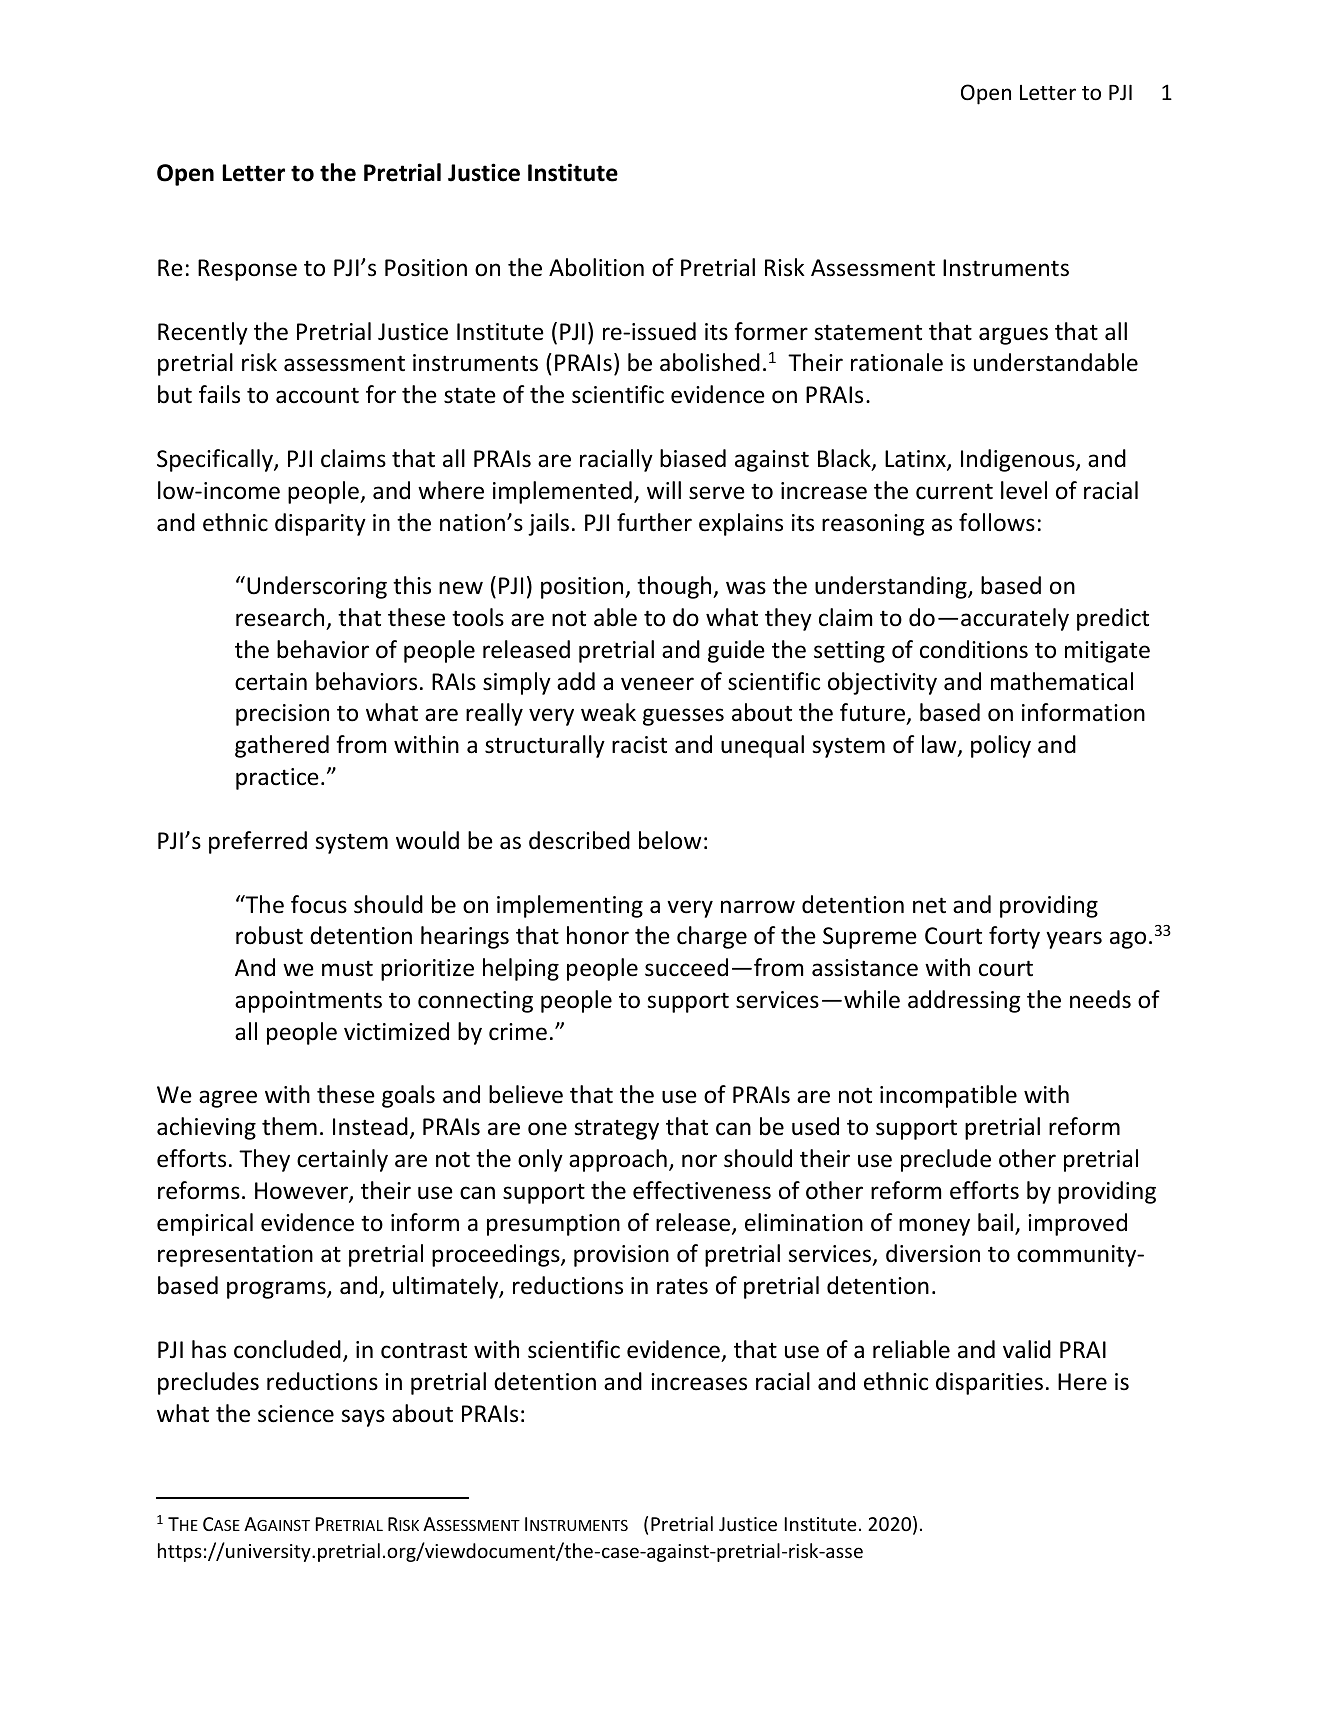 Image resolution: width=1329 pixels, height=1720 pixels. Describe the element at coordinates (280, 617) in the image. I see `research` at that location.
